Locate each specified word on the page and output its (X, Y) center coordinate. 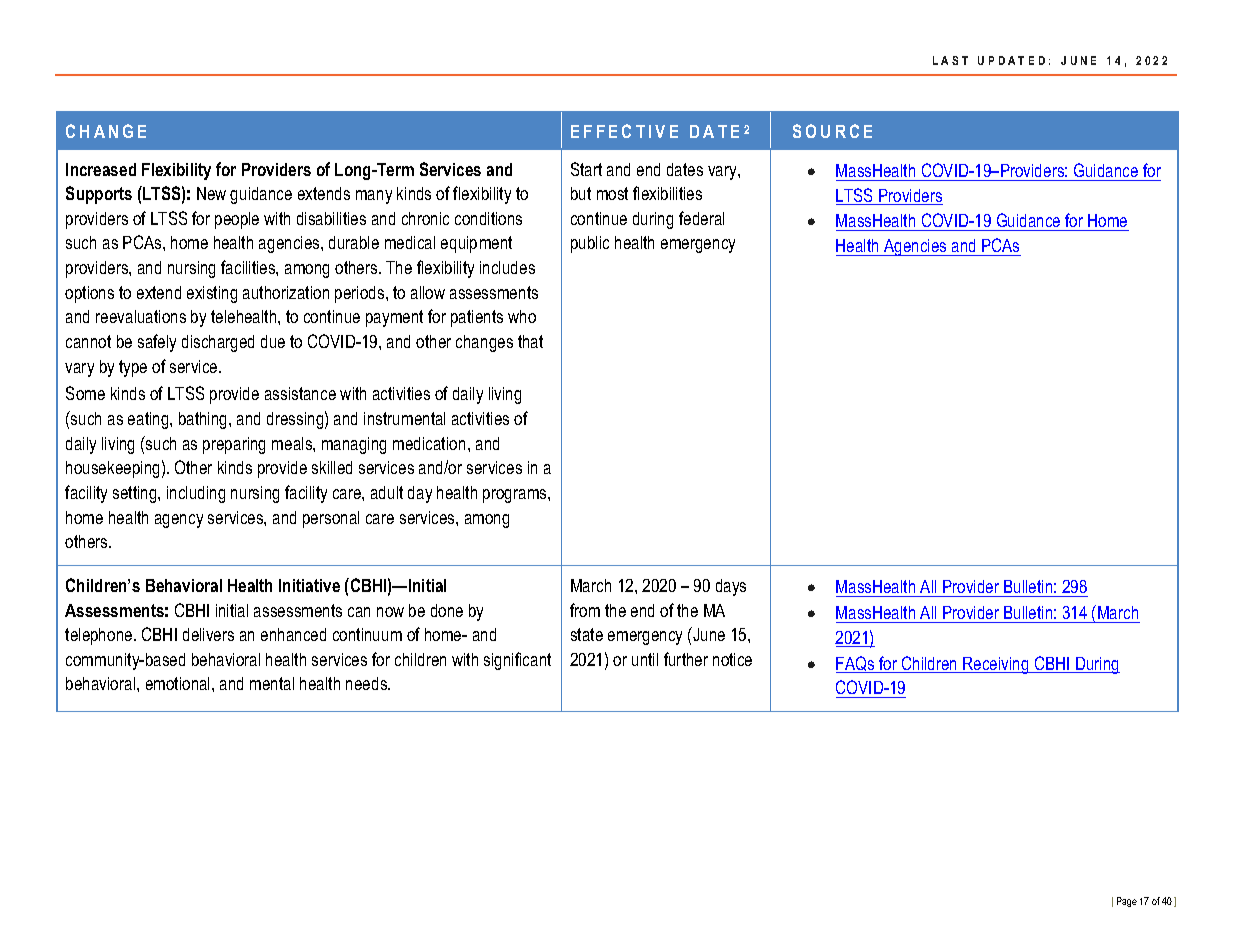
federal (701, 218)
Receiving (996, 665)
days (731, 587)
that (530, 341)
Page (1127, 902)
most (612, 193)
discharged (218, 343)
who (522, 316)
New (211, 193)
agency (179, 521)
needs (368, 683)
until (645, 659)
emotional (179, 683)
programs (516, 496)
